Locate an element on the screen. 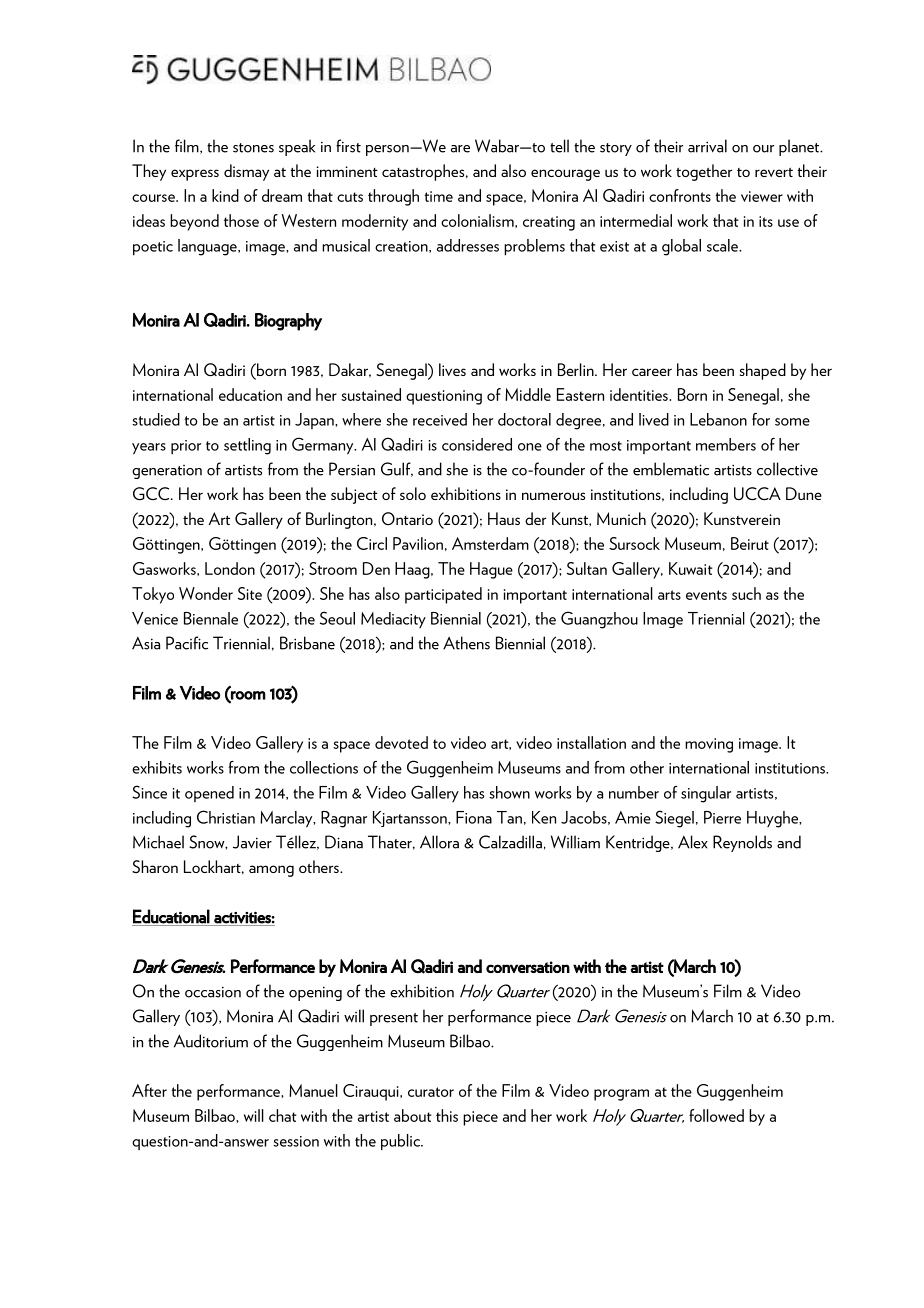 The image size is (924, 1308). Pacific is located at coordinates (187, 643).
